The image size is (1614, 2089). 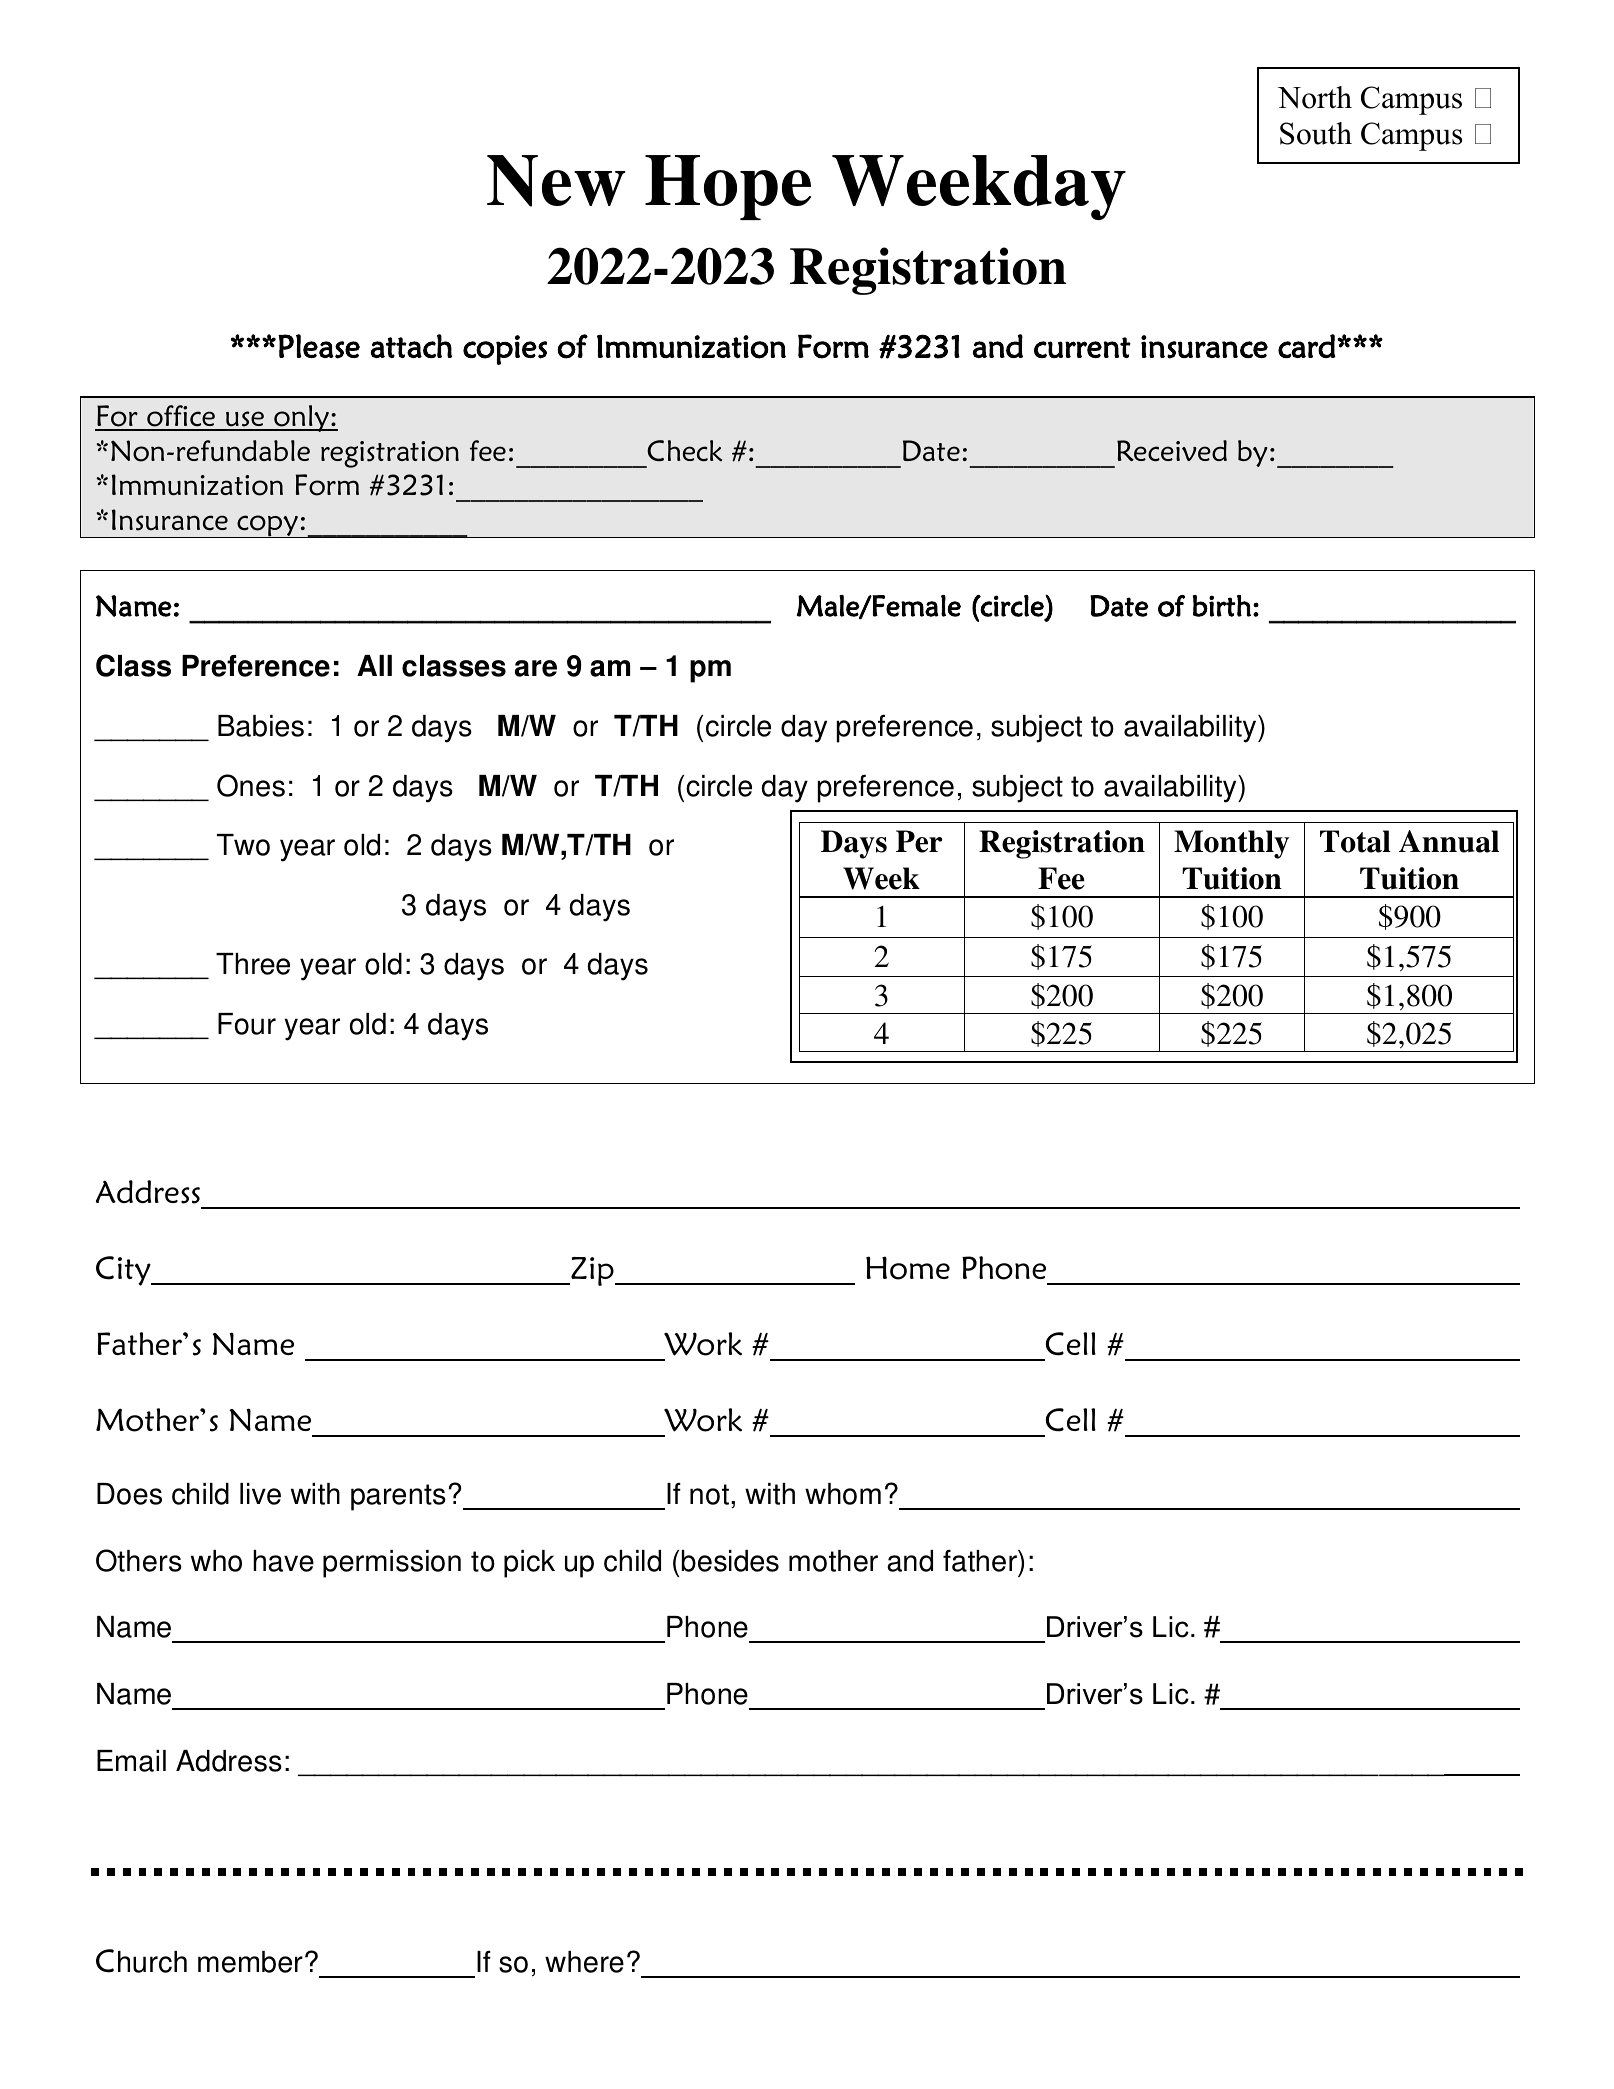 What do you see at coordinates (728, 187) in the image?
I see `Hope` at bounding box center [728, 187].
